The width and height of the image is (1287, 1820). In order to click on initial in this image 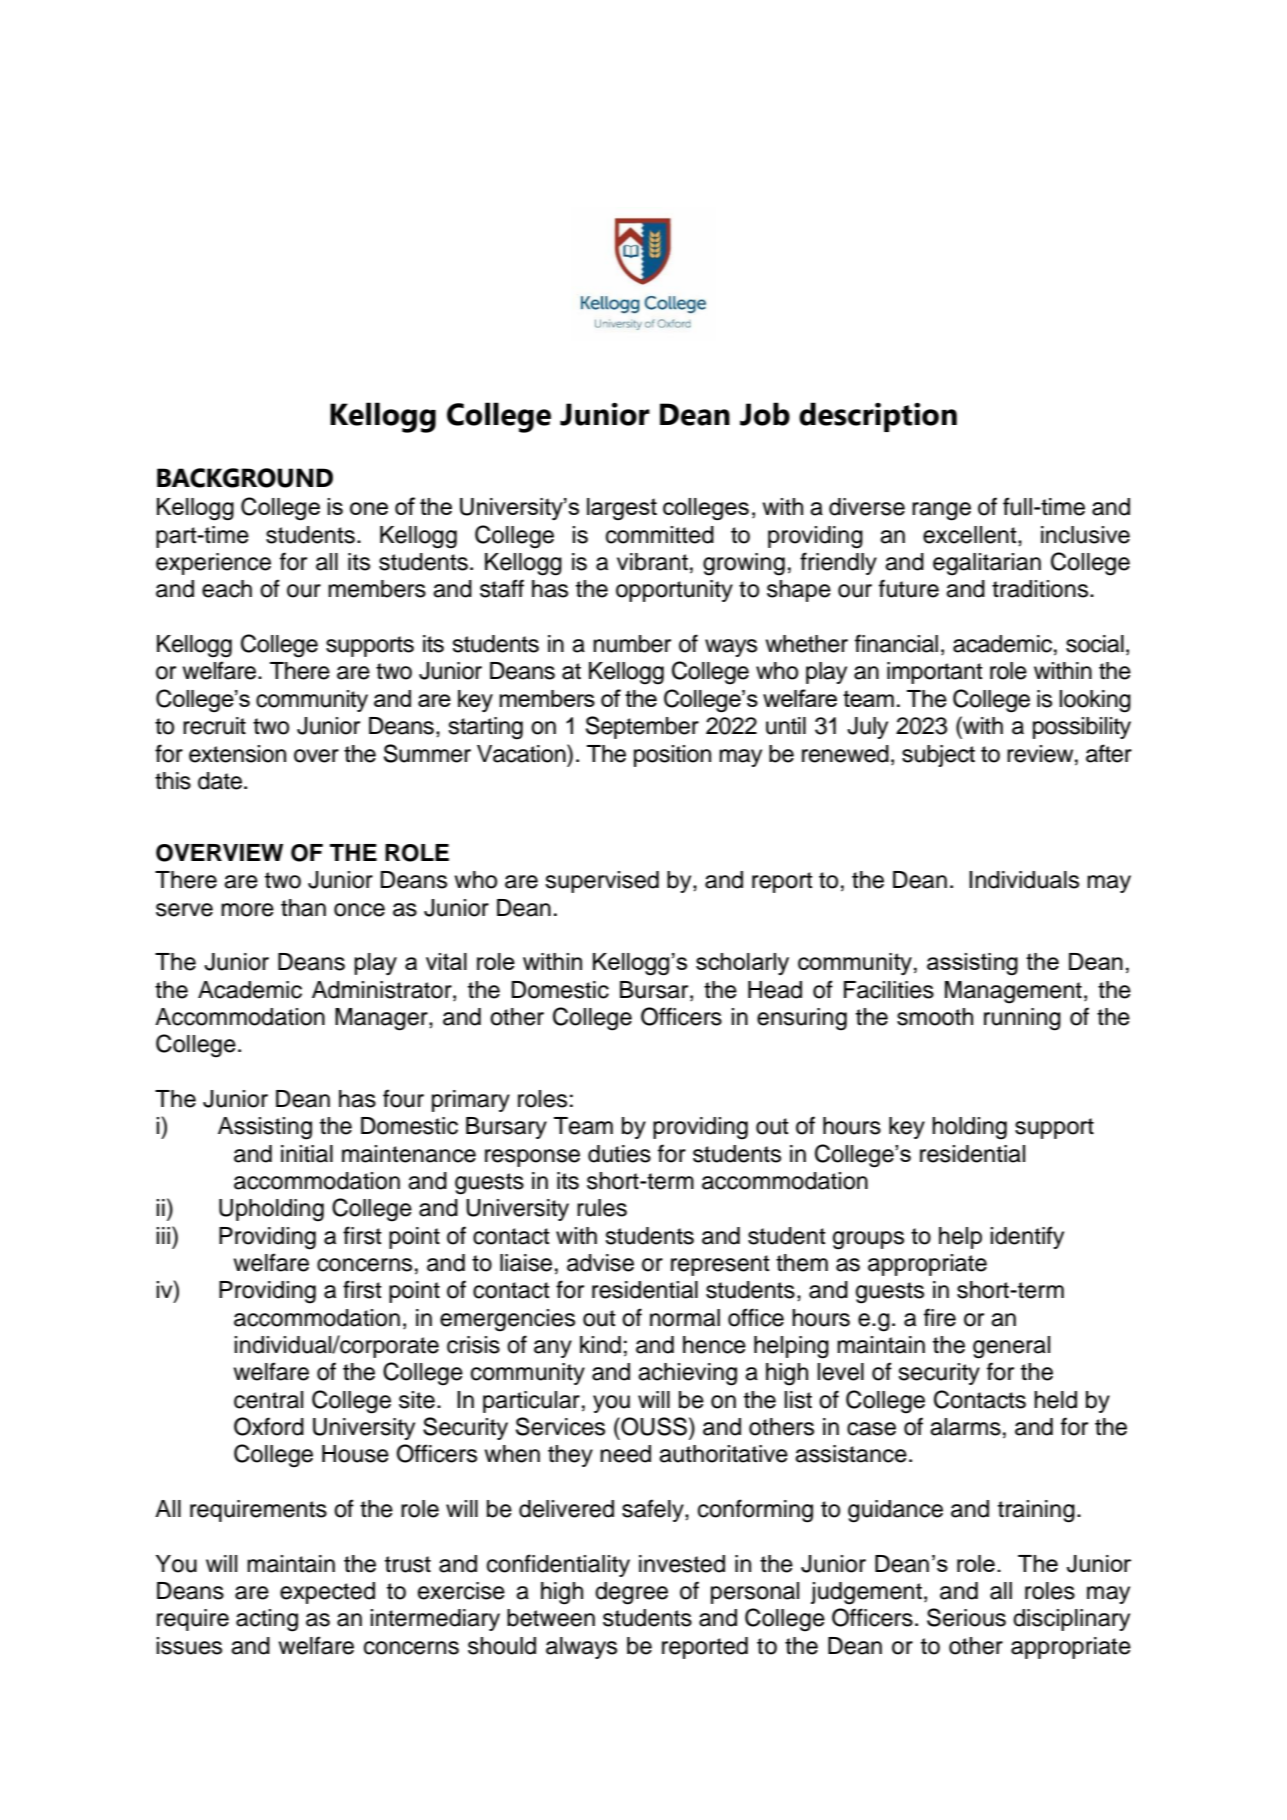, I will do `click(307, 1154)`.
